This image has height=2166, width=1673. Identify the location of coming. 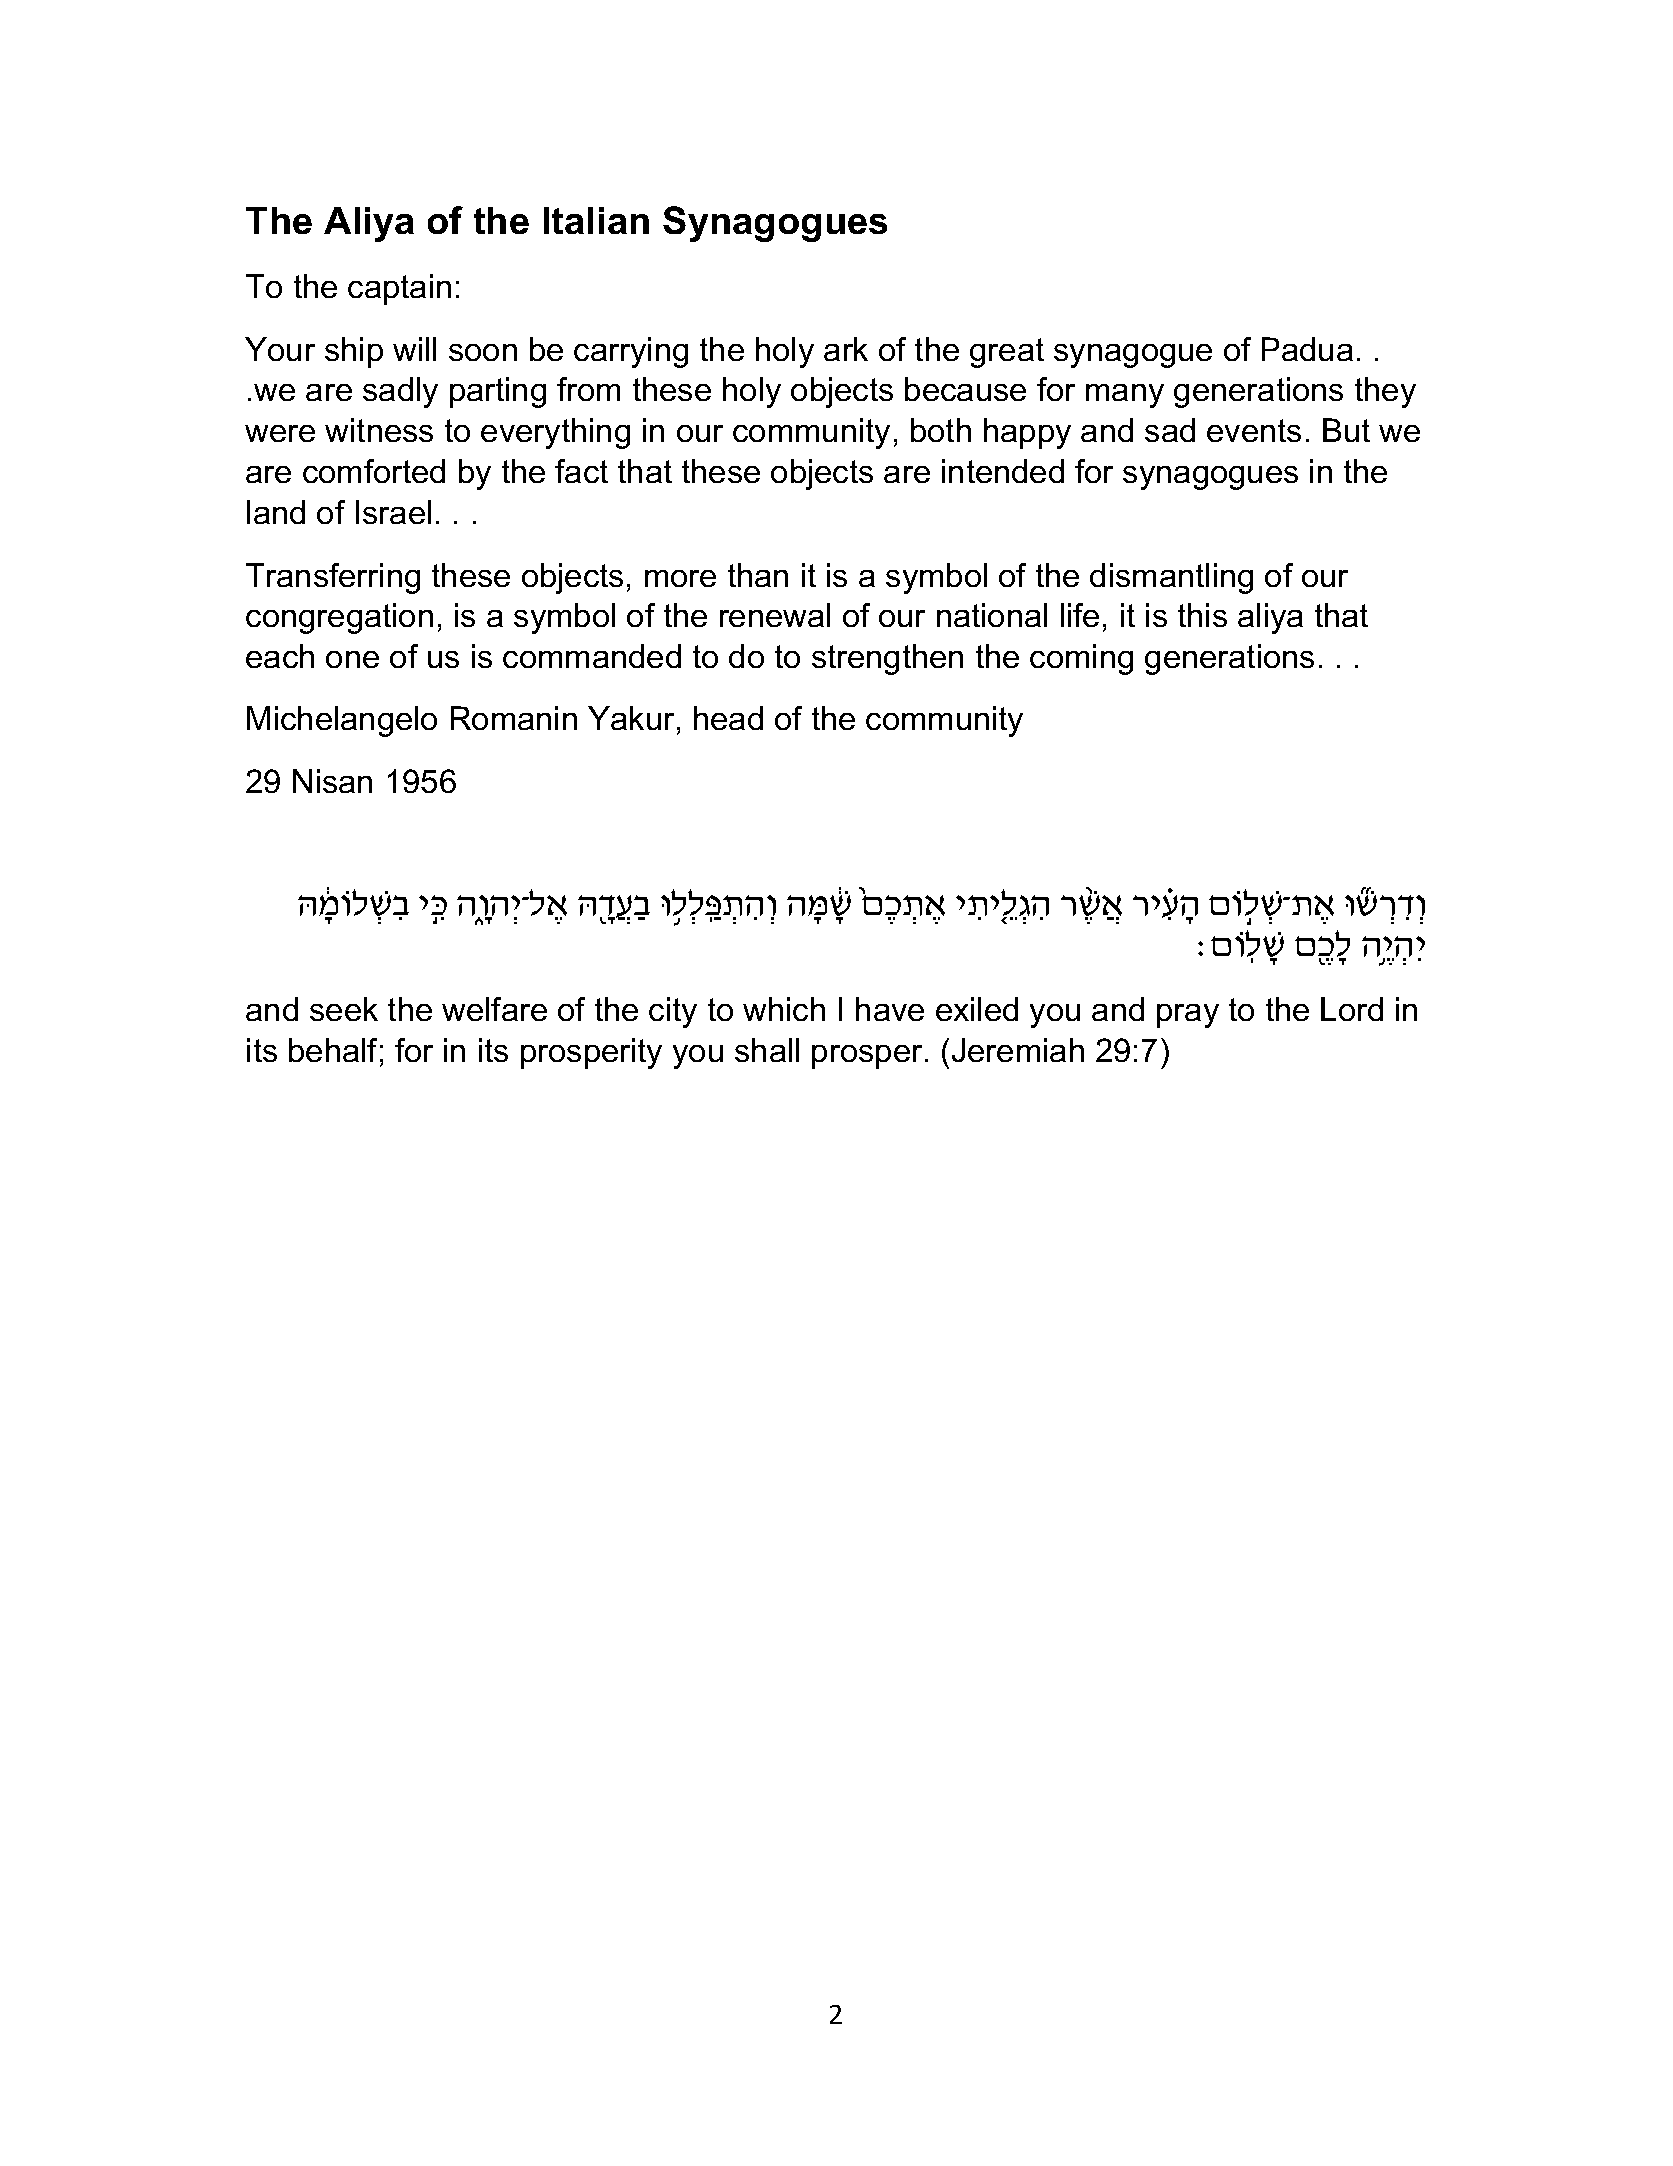
(1081, 659).
